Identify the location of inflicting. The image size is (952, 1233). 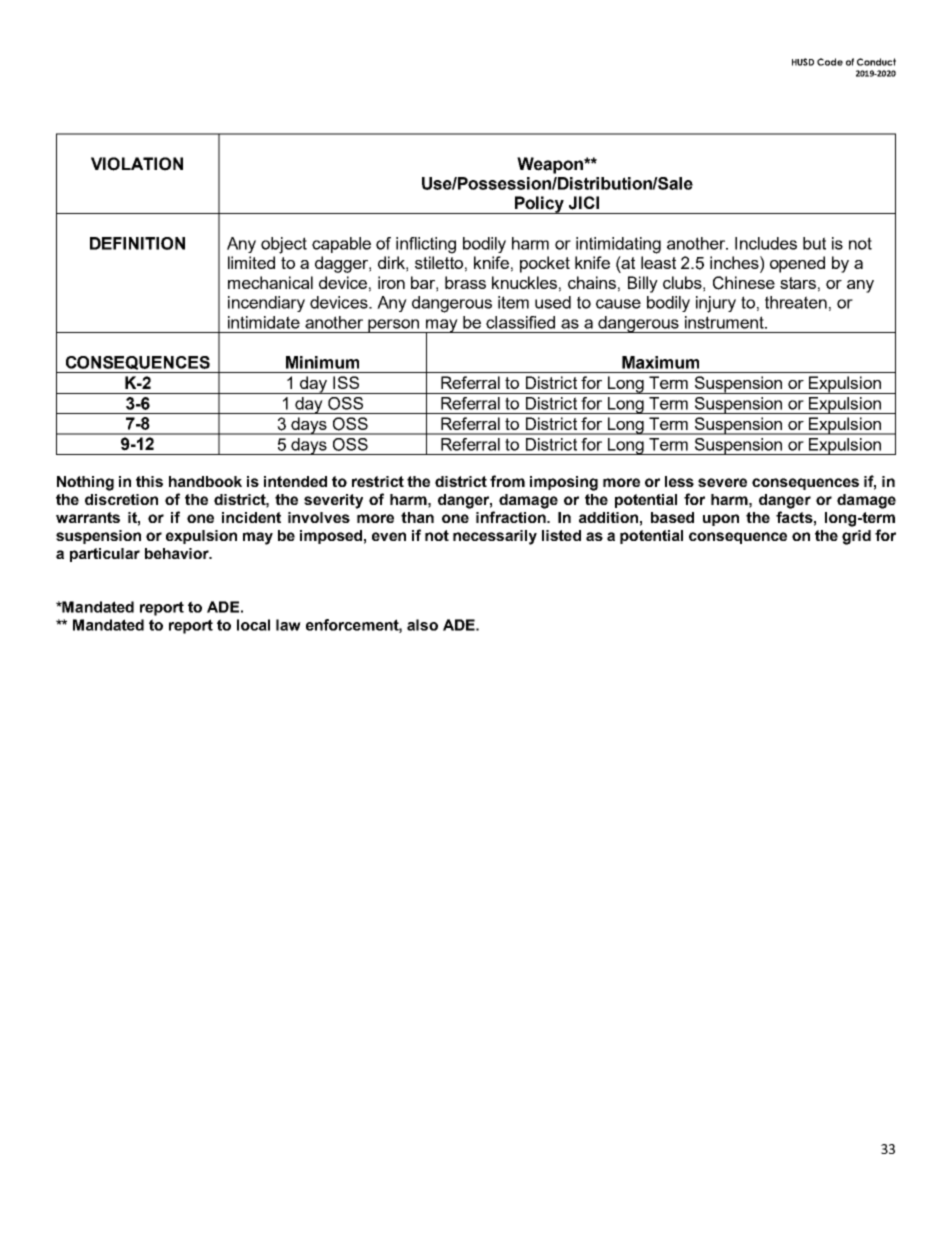
(426, 245).
